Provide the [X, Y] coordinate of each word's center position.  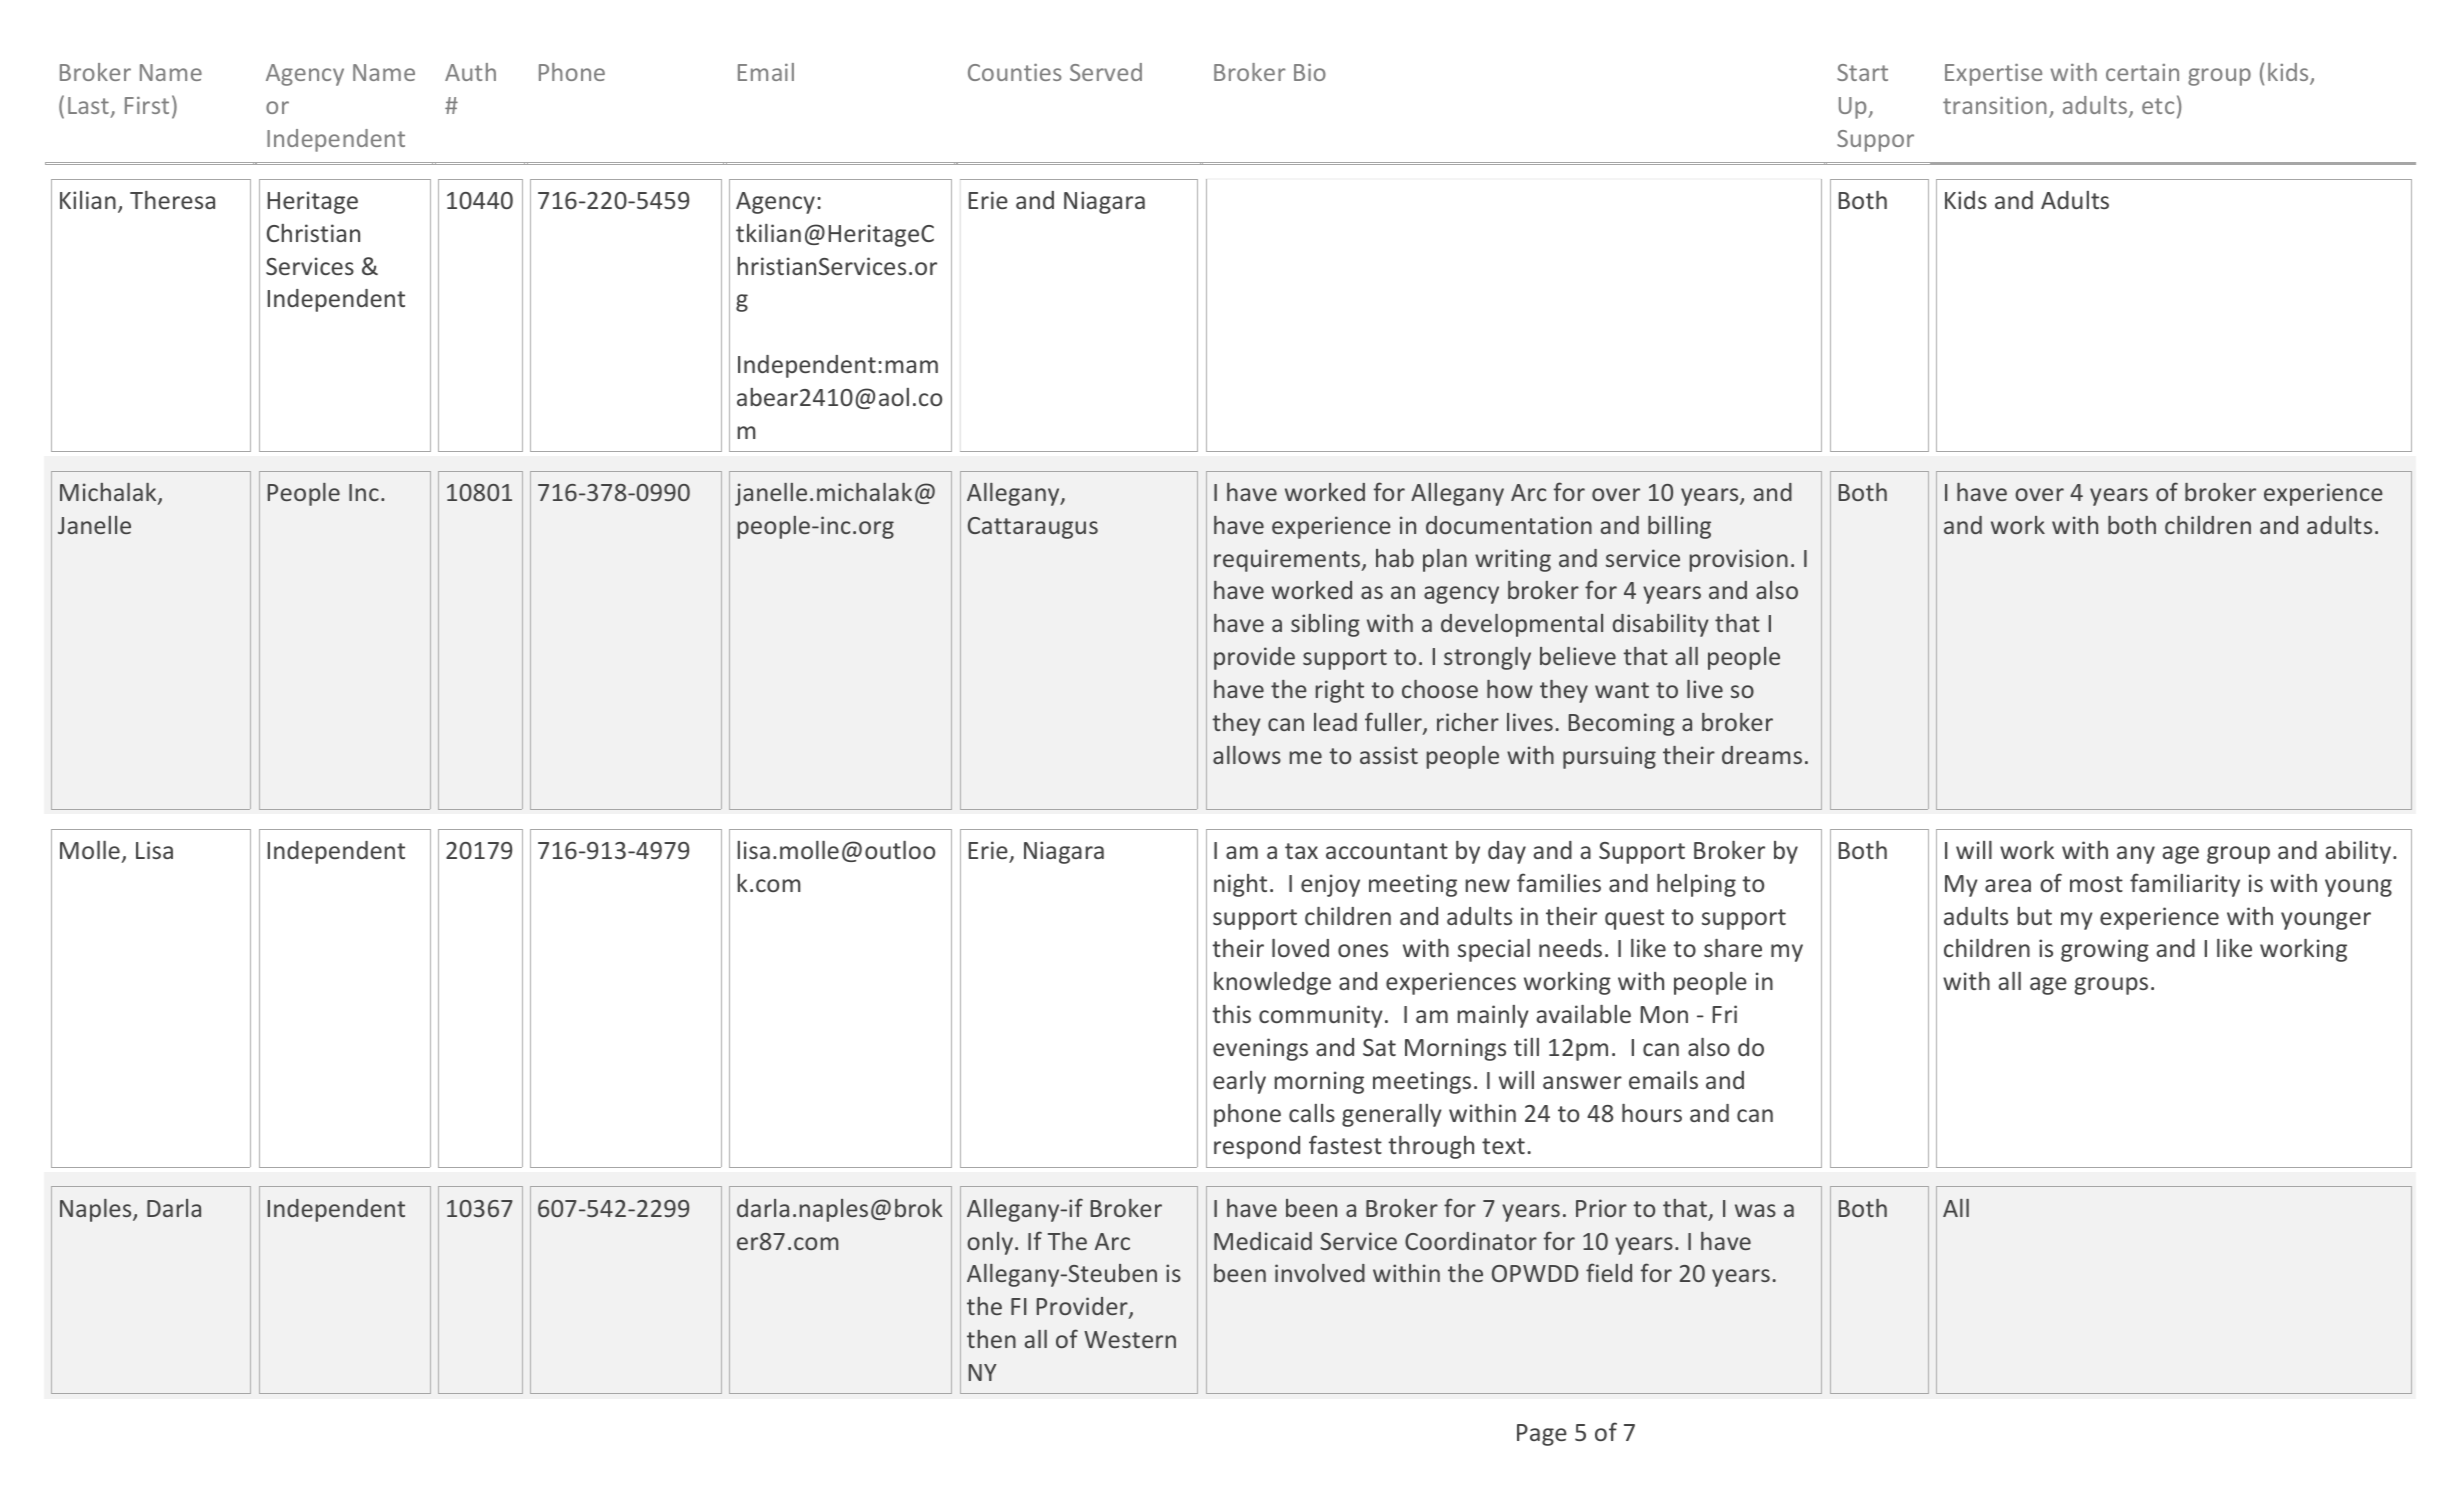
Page [1542, 1435]
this [1231, 1014]
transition [1995, 105]
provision [1739, 560]
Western [1130, 1339]
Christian [313, 233]
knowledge [1272, 983]
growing [2105, 950]
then [991, 1339]
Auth [470, 72]
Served [1106, 72]
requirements [1288, 560]
